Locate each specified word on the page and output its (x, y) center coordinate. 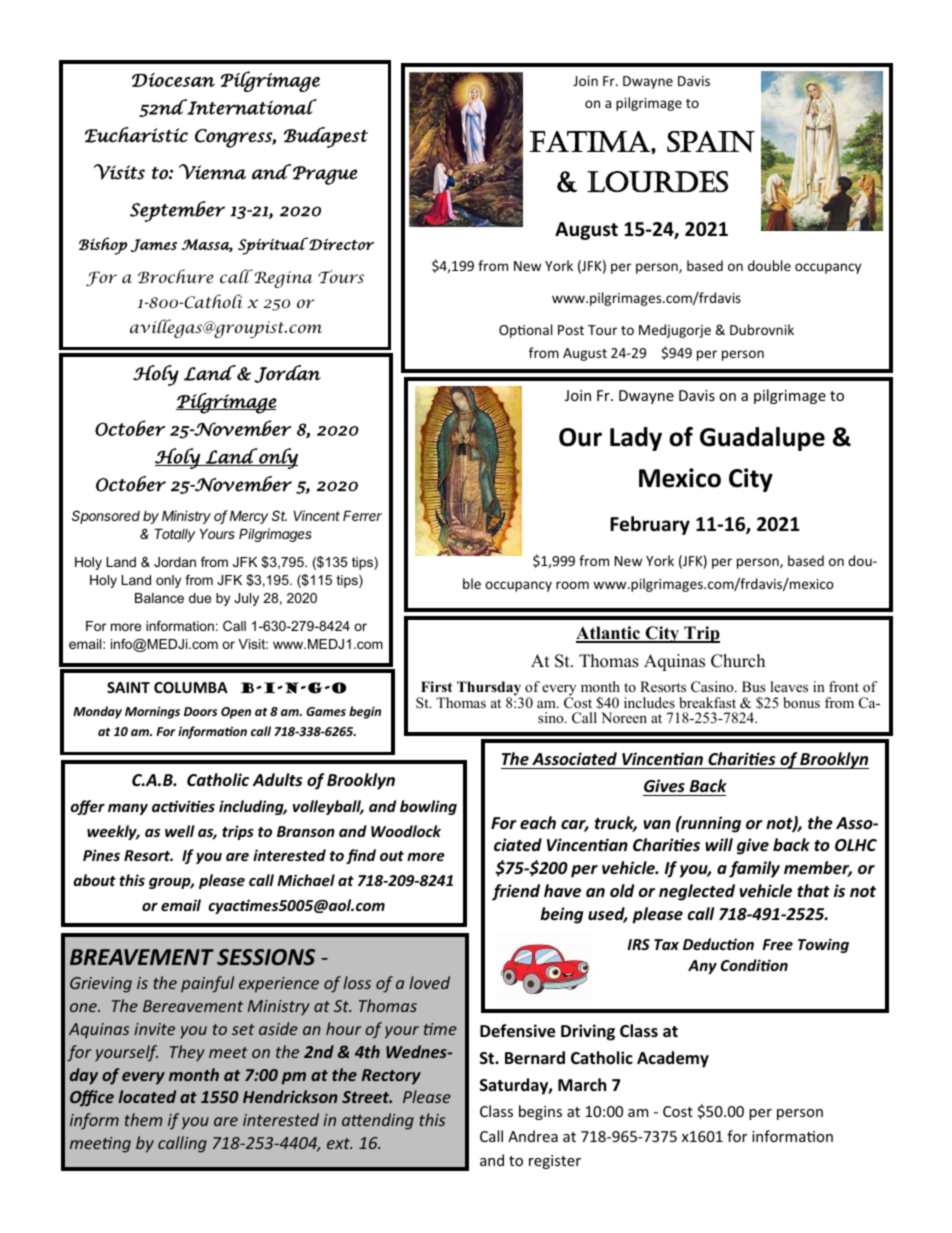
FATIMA (590, 141)
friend (516, 892)
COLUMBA (191, 687)
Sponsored (106, 517)
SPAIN (711, 142)
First (436, 686)
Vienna (212, 172)
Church (738, 661)
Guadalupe (762, 439)
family (754, 869)
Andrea (533, 1136)
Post (571, 330)
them (143, 1119)
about (94, 880)
